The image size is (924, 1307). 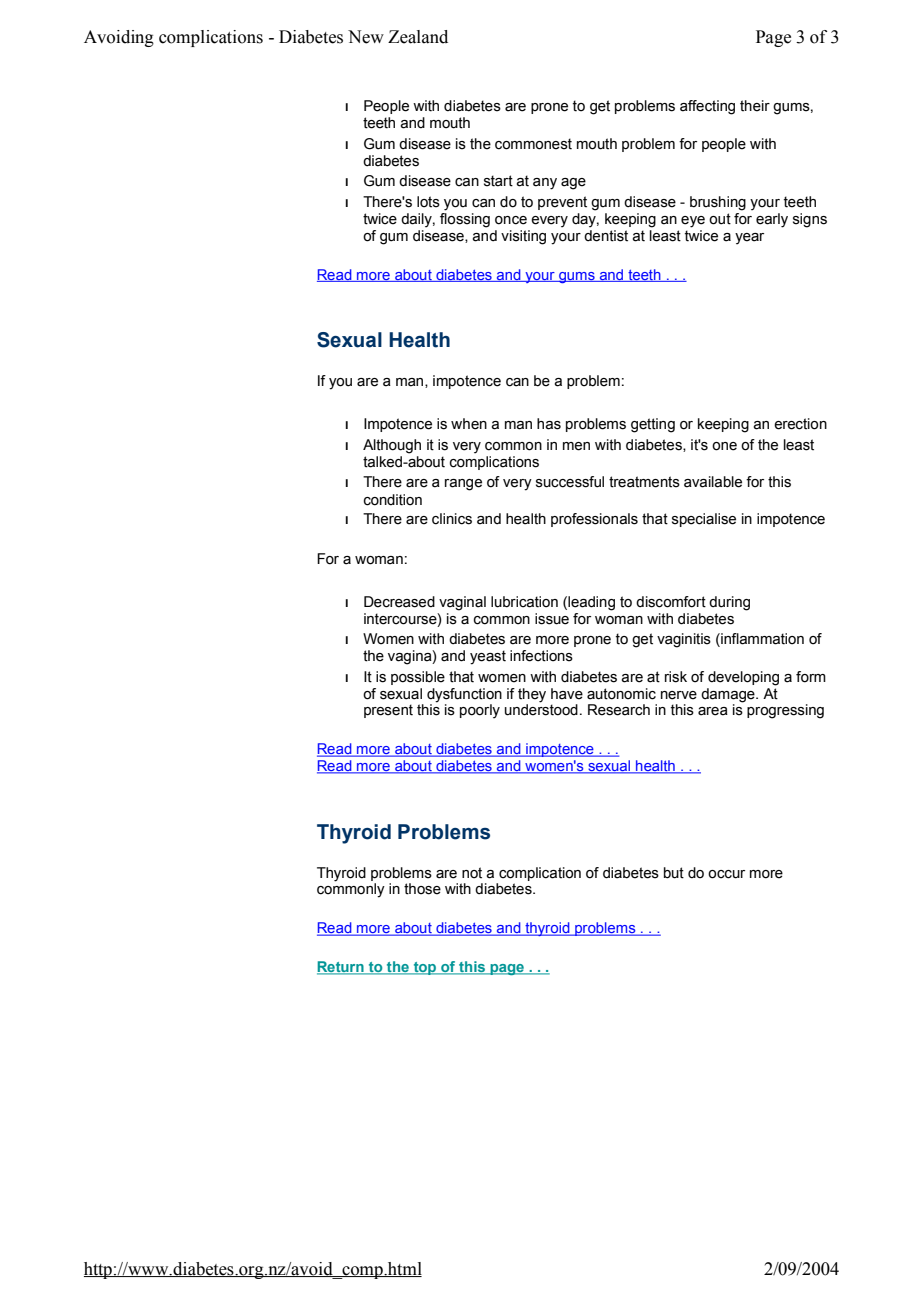 What do you see at coordinates (425, 968) in the page?
I see `top` at bounding box center [425, 968].
